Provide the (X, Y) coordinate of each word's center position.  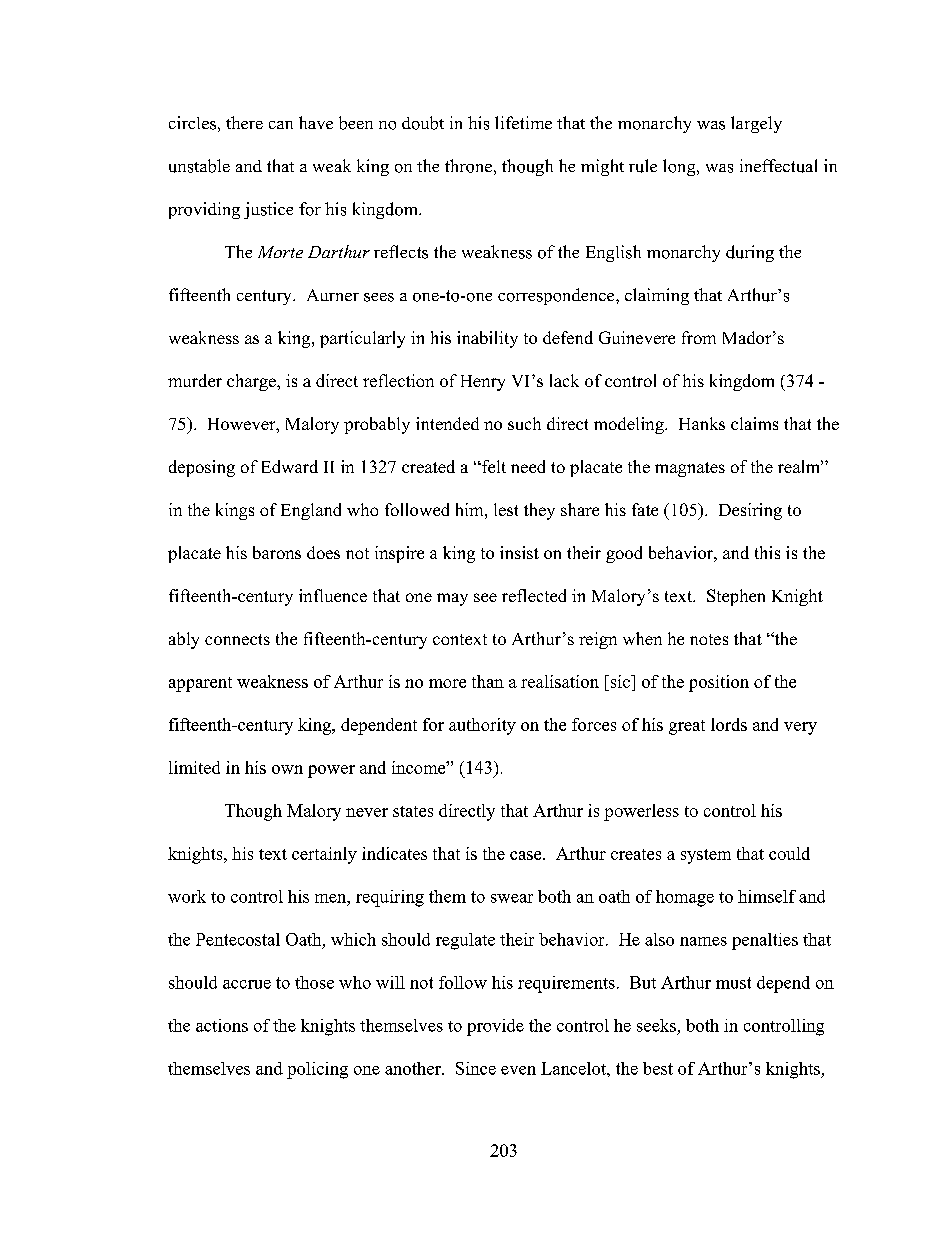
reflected (534, 595)
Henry (483, 383)
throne (468, 166)
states (413, 811)
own (287, 769)
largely (756, 124)
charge (252, 382)
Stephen (736, 597)
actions (222, 1025)
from (699, 337)
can (281, 125)
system (706, 856)
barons (277, 552)
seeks (656, 1025)
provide (495, 1027)
